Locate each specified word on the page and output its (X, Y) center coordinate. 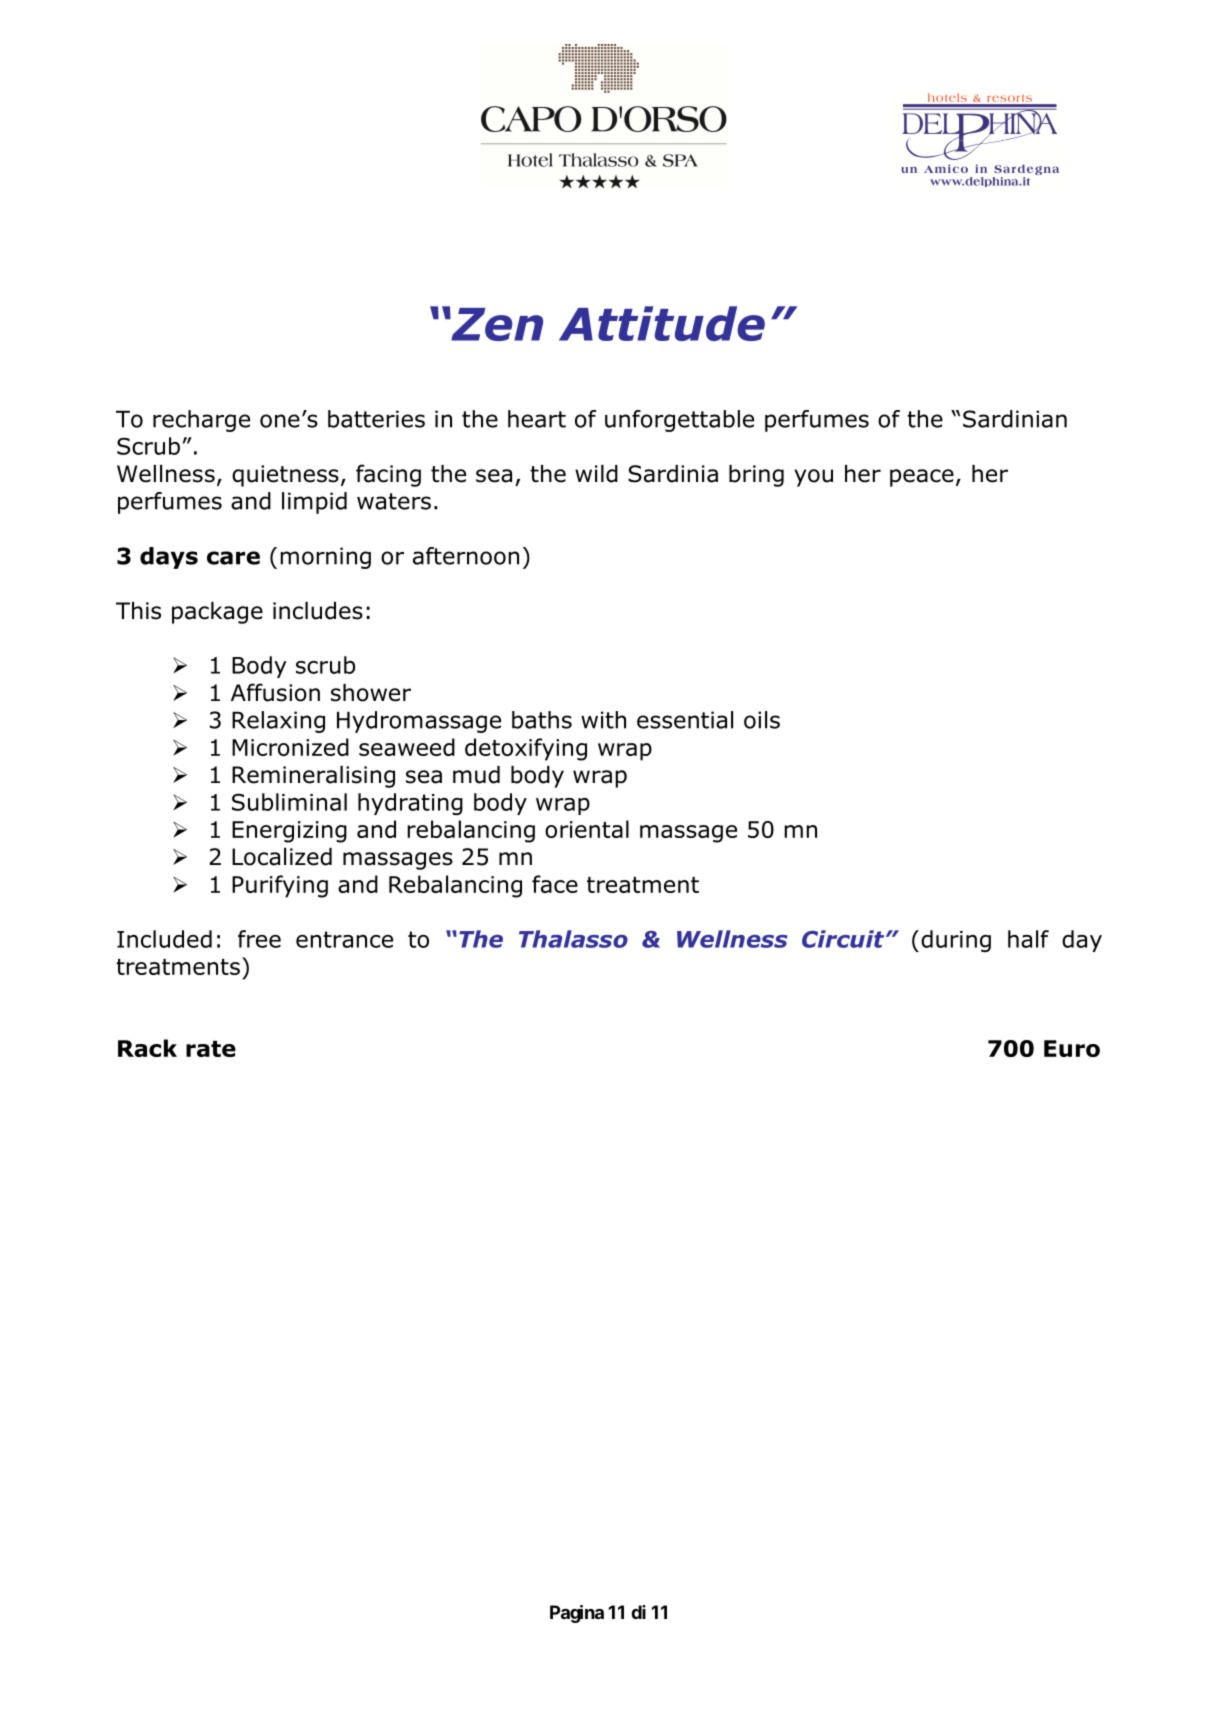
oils (762, 720)
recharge (201, 421)
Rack (147, 1048)
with (603, 720)
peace (922, 478)
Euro (1072, 1048)
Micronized (290, 747)
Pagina (577, 1614)
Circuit (844, 939)
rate (211, 1049)
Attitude (662, 323)
